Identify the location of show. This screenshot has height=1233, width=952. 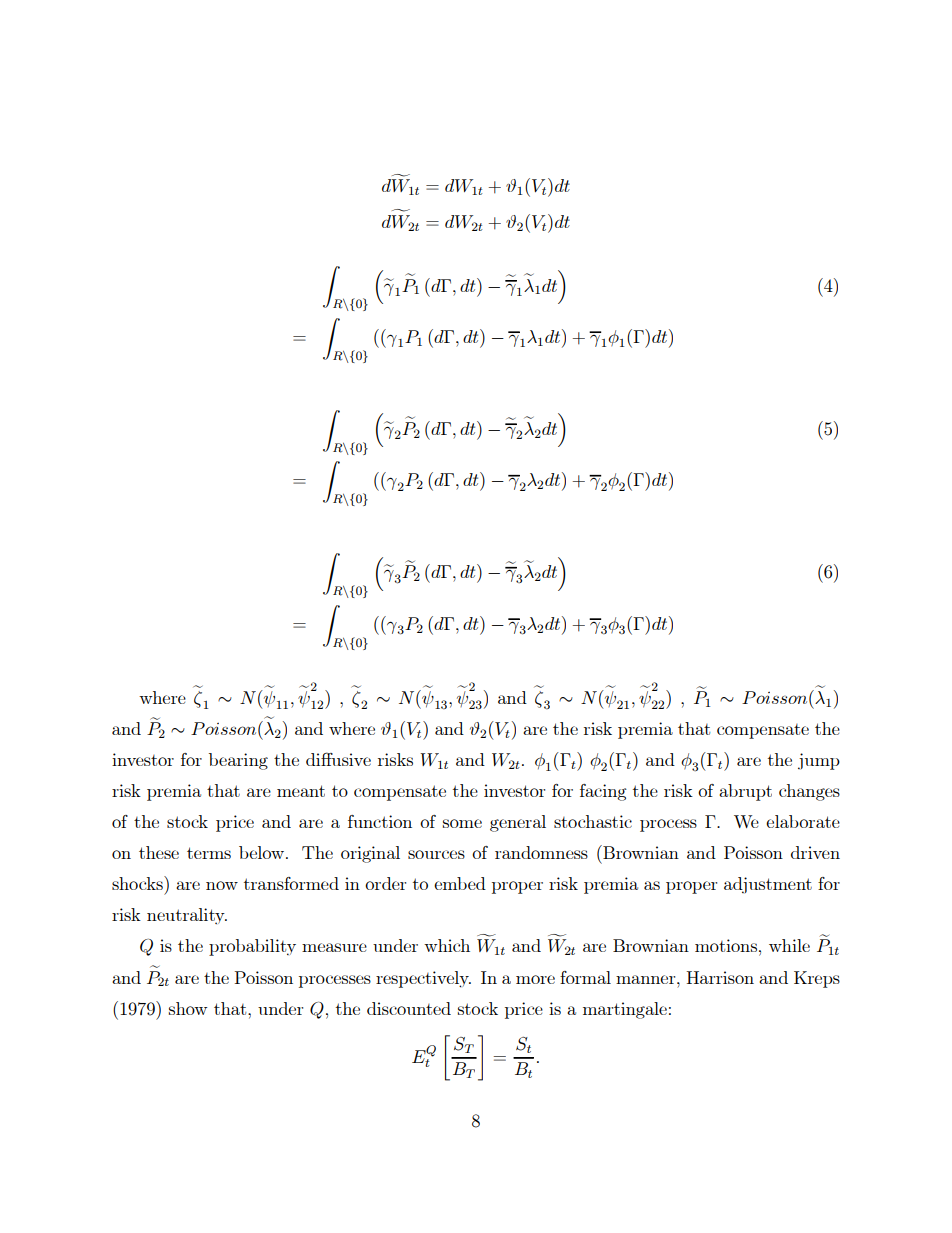
(188, 1008).
